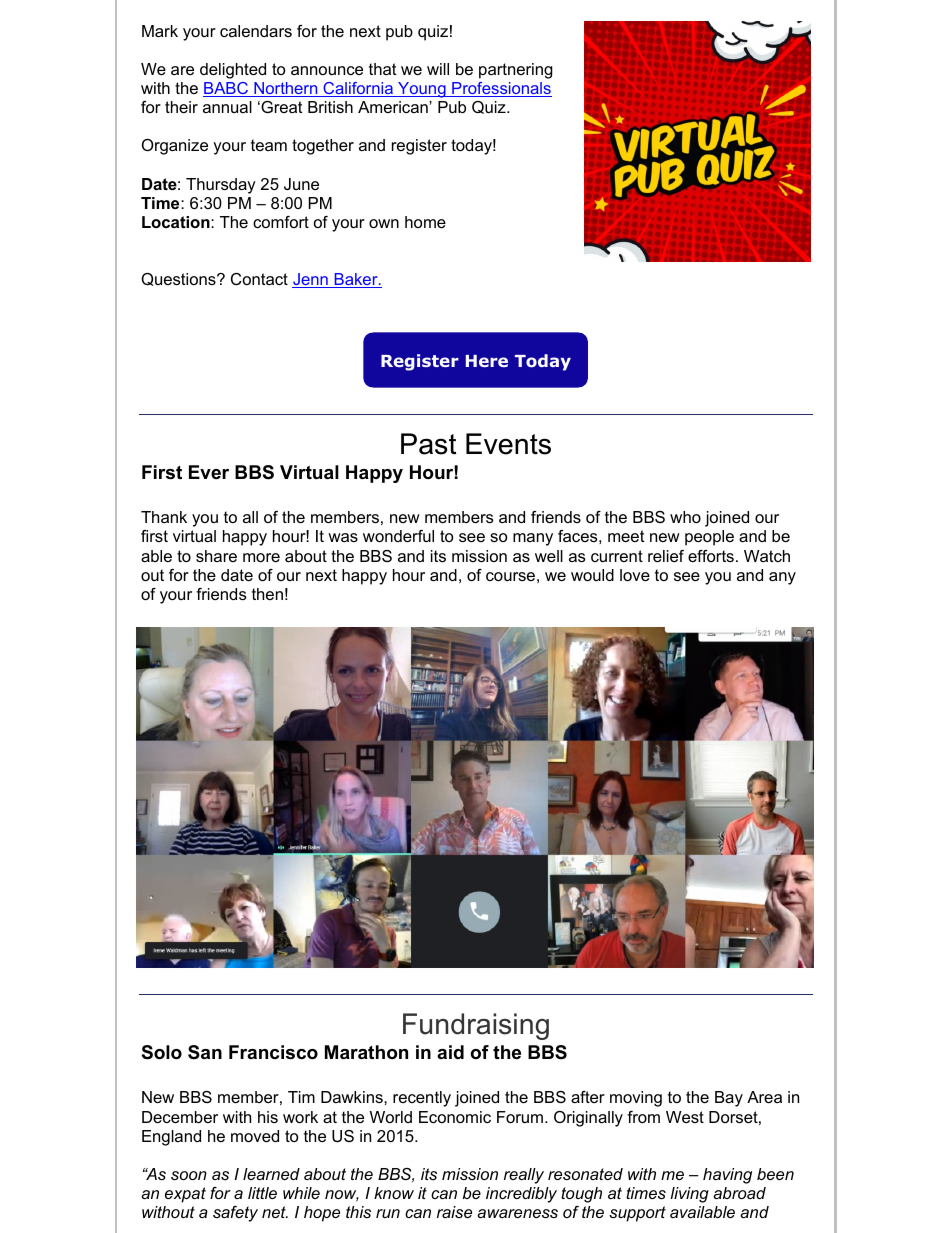  Describe the element at coordinates (711, 556) in the screenshot. I see `efforts` at that location.
